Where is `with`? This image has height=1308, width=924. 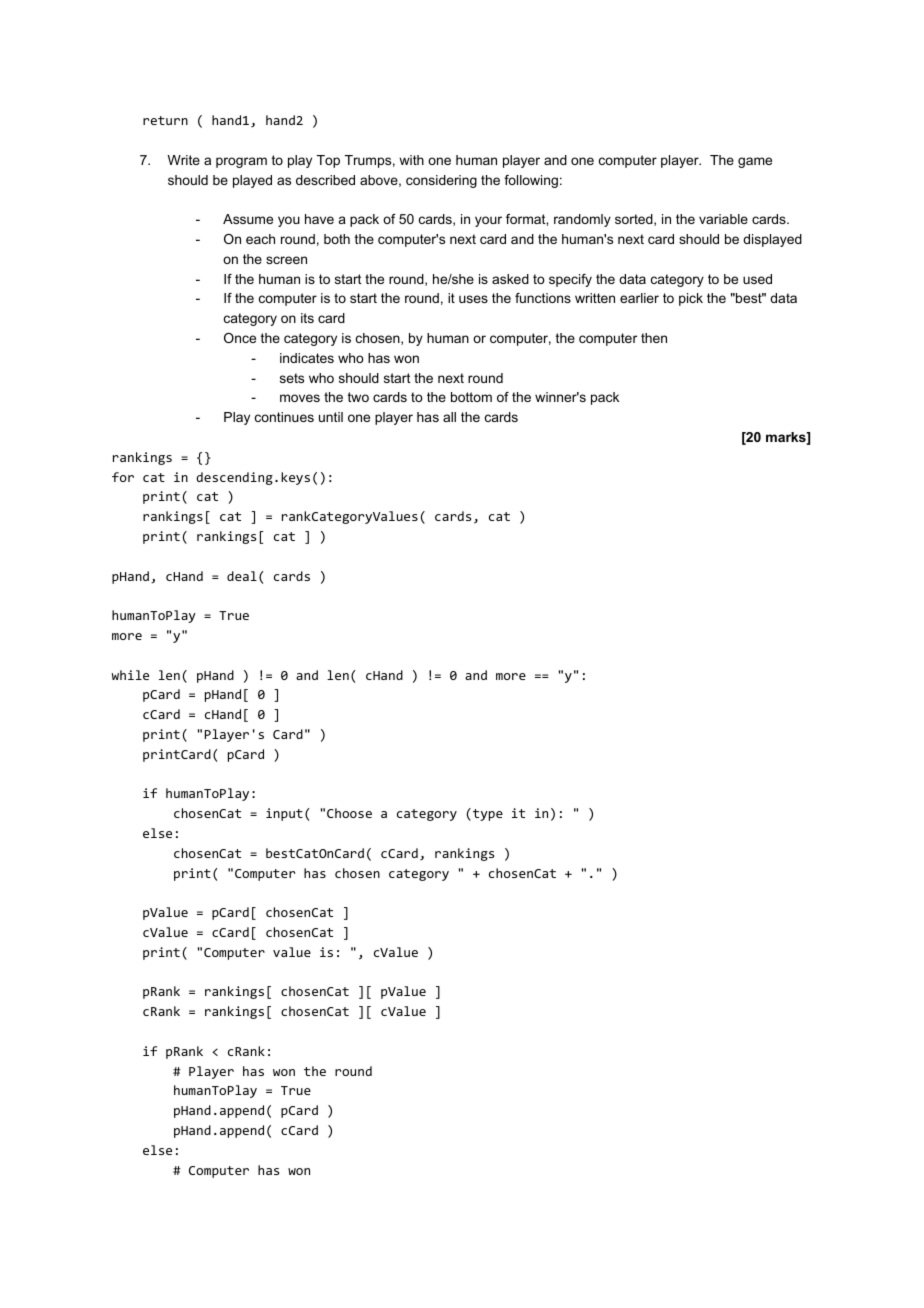
with is located at coordinates (411, 160).
